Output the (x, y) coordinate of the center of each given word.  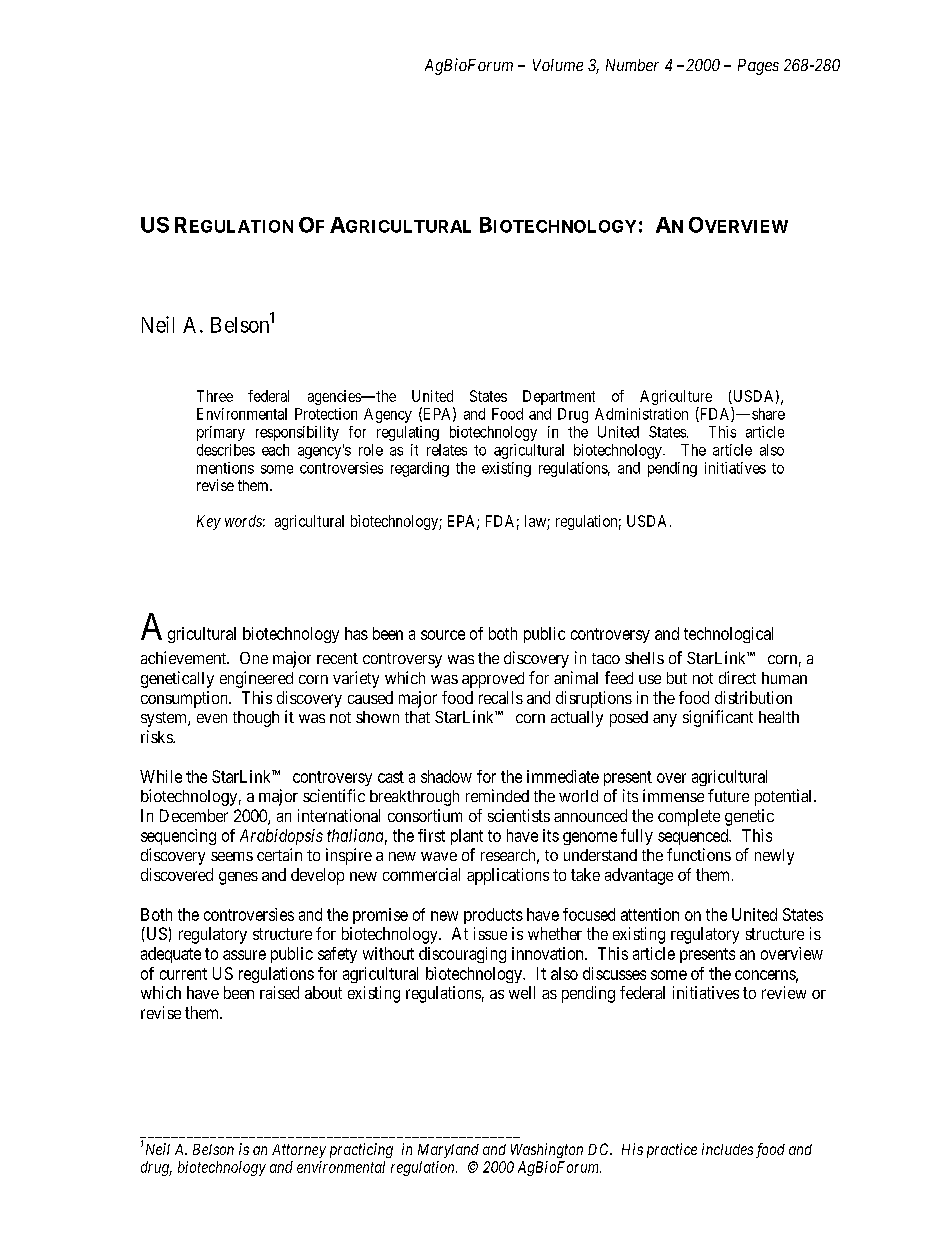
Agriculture (676, 399)
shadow (446, 776)
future (728, 795)
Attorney (299, 1151)
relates (447, 450)
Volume (558, 65)
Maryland (448, 1151)
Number (632, 65)
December (194, 815)
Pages (758, 67)
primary (221, 433)
